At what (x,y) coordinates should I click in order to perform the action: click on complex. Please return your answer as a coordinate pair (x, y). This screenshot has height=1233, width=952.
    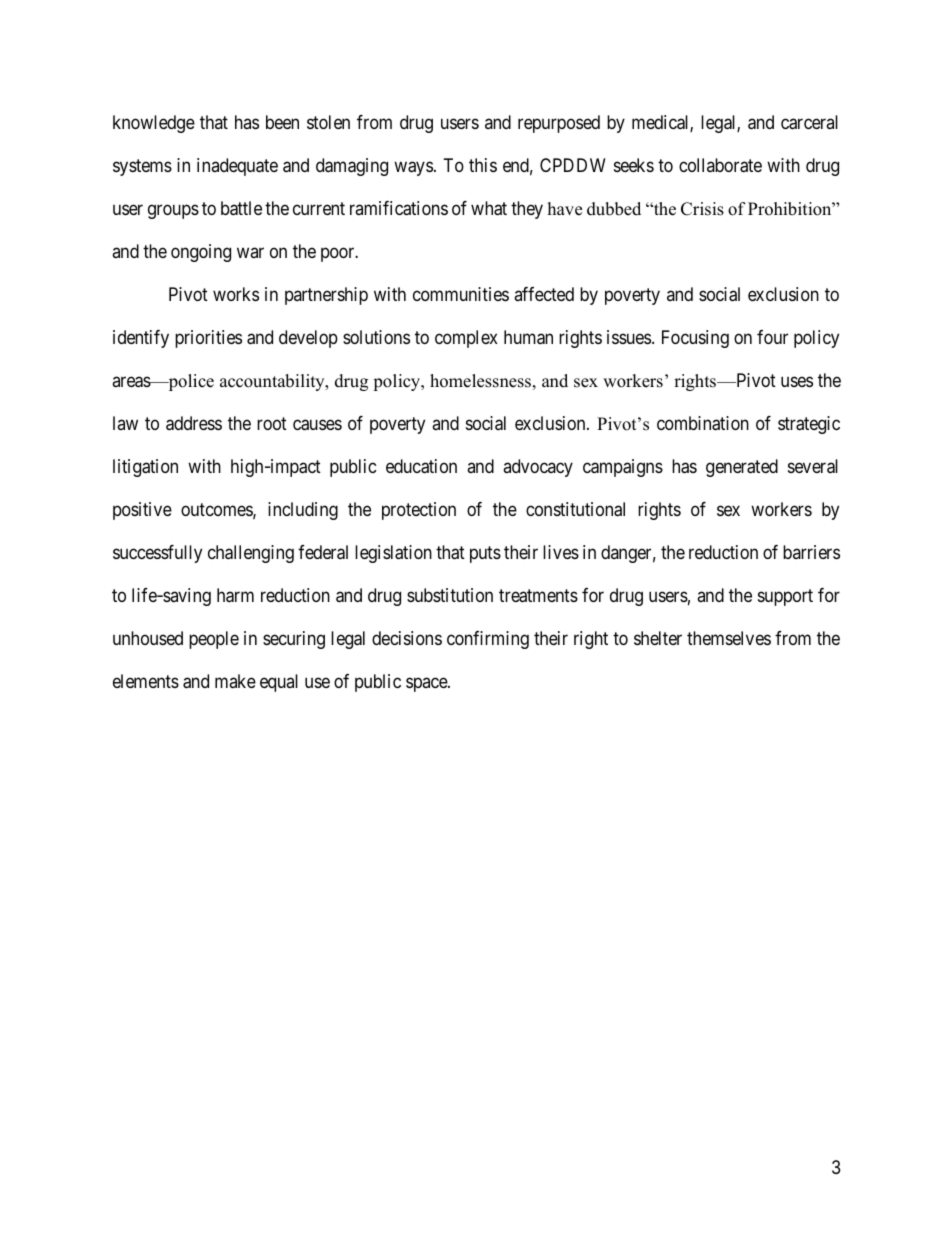
    Looking at the image, I should click on (466, 339).
